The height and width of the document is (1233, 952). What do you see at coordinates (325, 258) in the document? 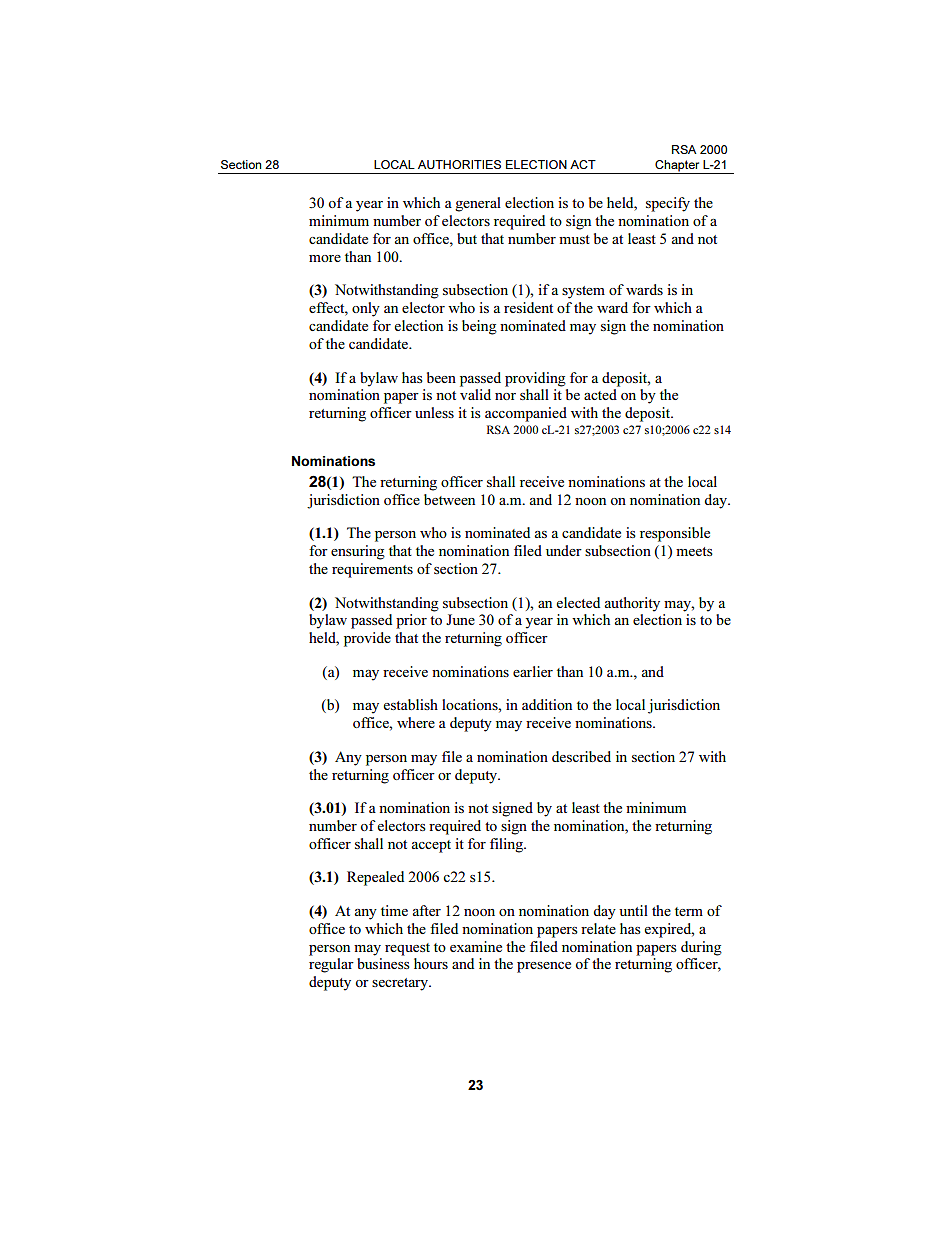
I see `more` at bounding box center [325, 258].
